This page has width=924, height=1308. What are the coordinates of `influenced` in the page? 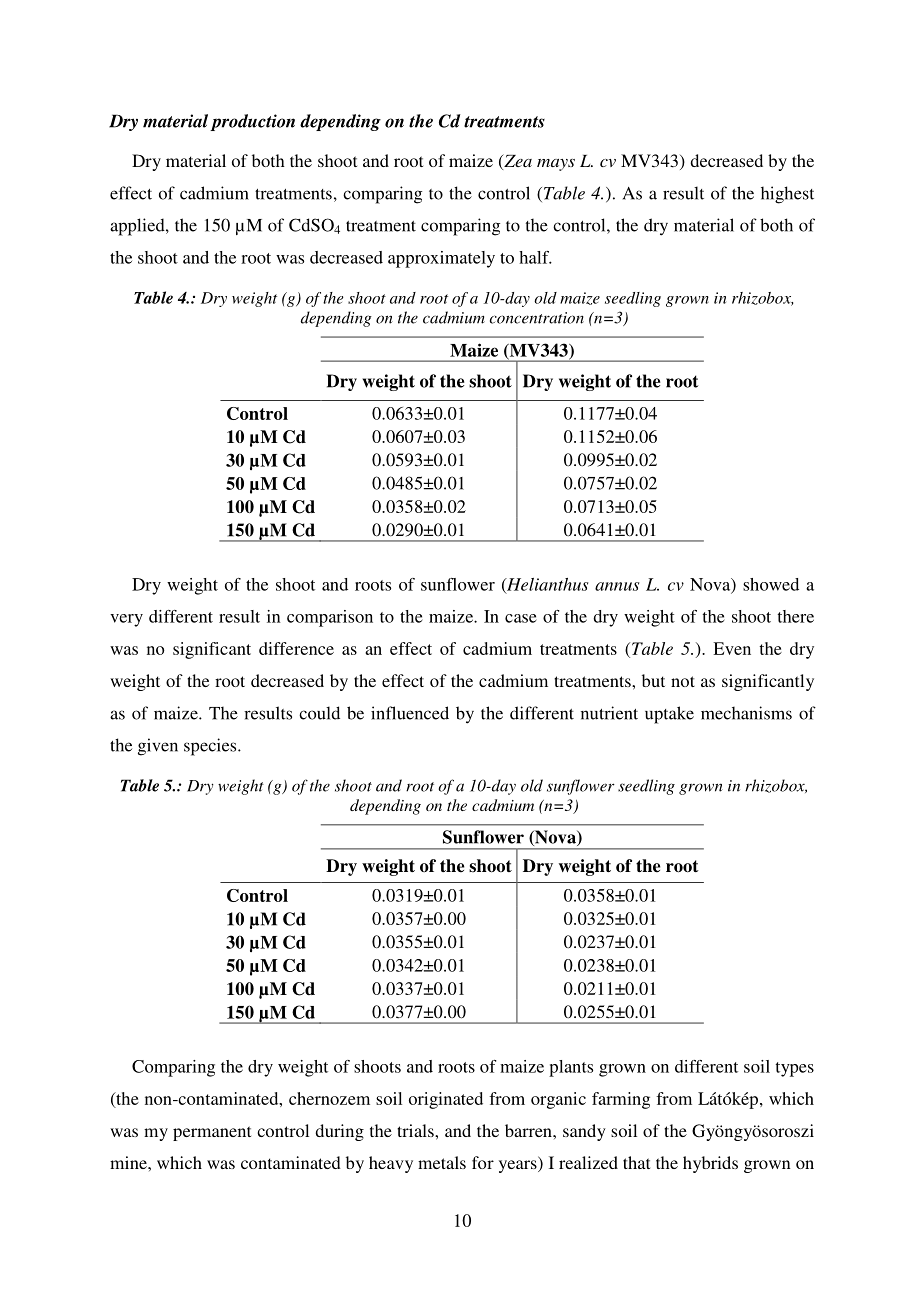 It's located at (410, 713).
